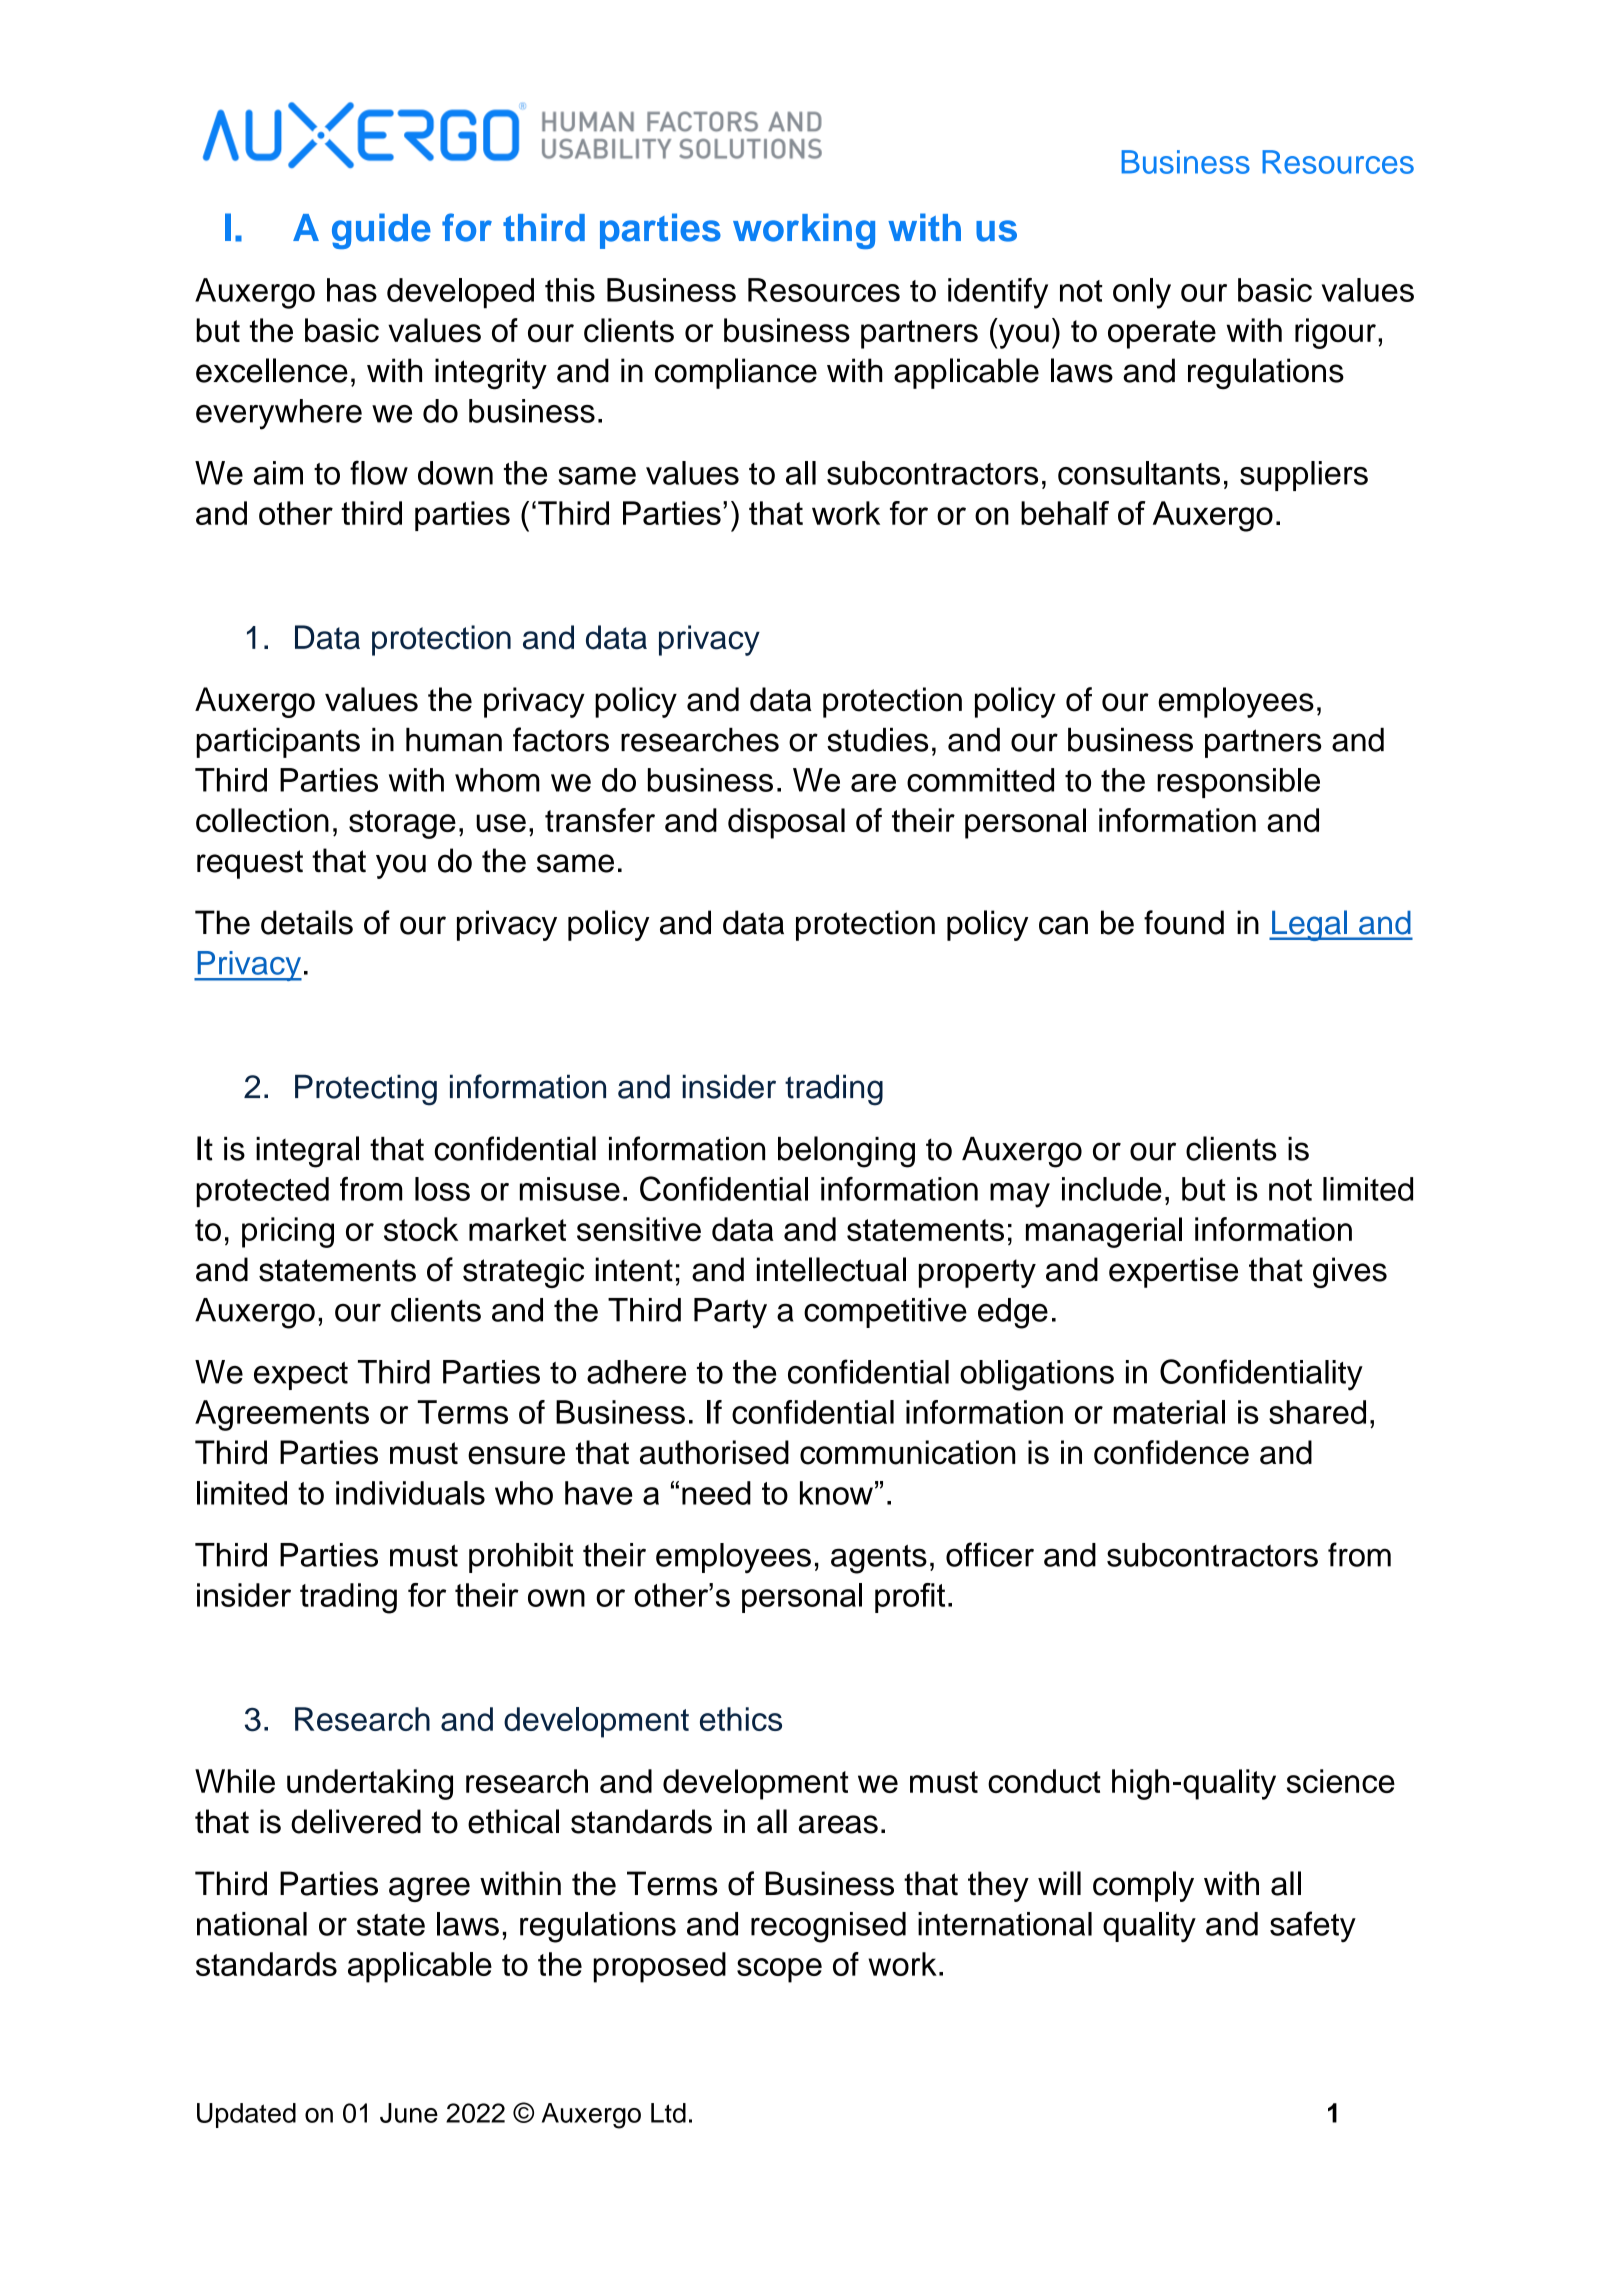 The width and height of the screenshot is (1611, 2279). Describe the element at coordinates (779, 1970) in the screenshot. I see `scope` at that location.
